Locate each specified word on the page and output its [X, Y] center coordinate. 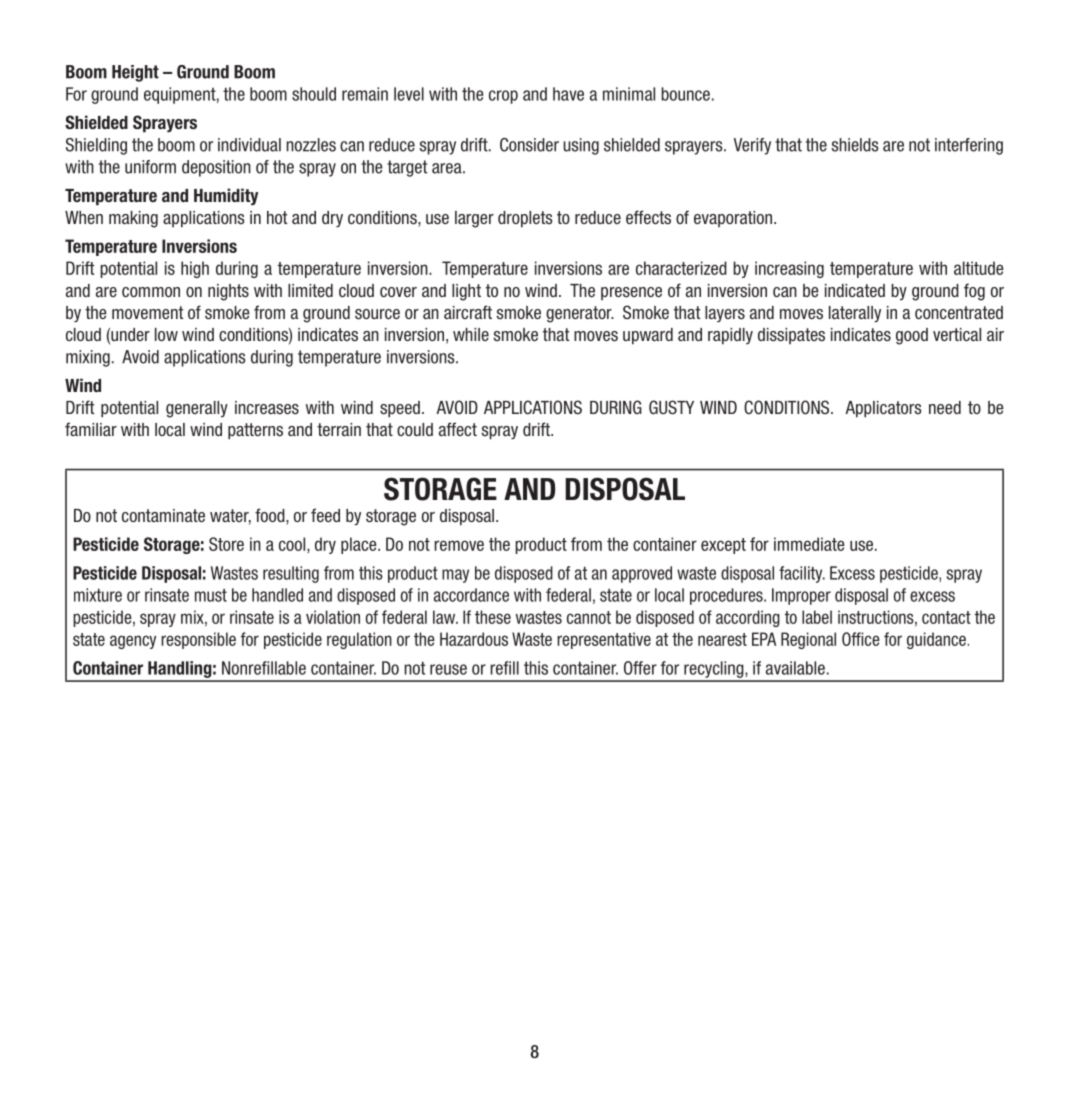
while [471, 334]
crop [503, 97]
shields [855, 145]
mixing [88, 358]
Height [135, 73]
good [912, 336]
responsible [198, 640]
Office [861, 639]
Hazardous [474, 639]
